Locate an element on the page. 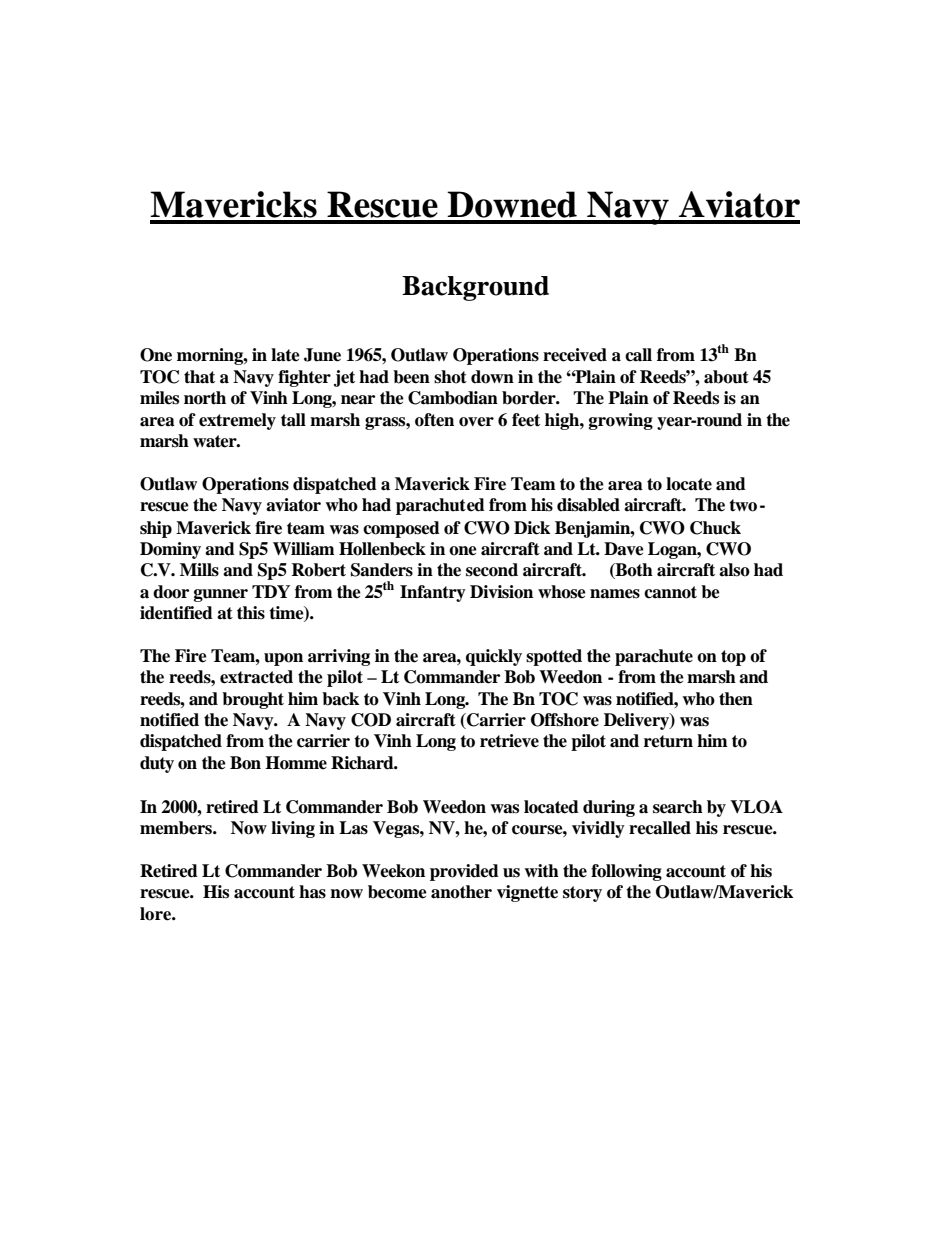 This document has width=952, height=1233. has is located at coordinates (312, 892).
